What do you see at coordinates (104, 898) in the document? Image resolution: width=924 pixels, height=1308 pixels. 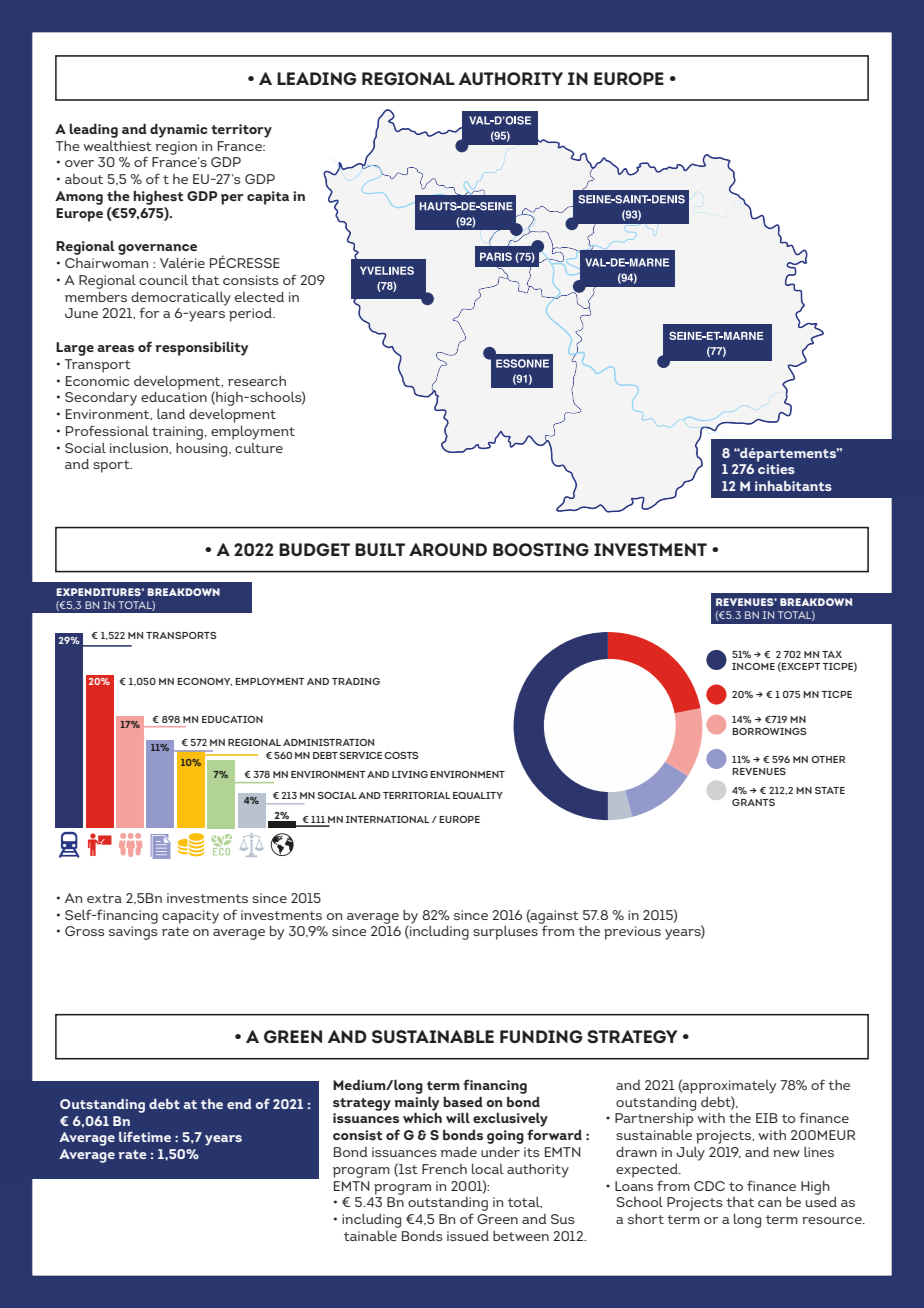 I see `extra` at bounding box center [104, 898].
